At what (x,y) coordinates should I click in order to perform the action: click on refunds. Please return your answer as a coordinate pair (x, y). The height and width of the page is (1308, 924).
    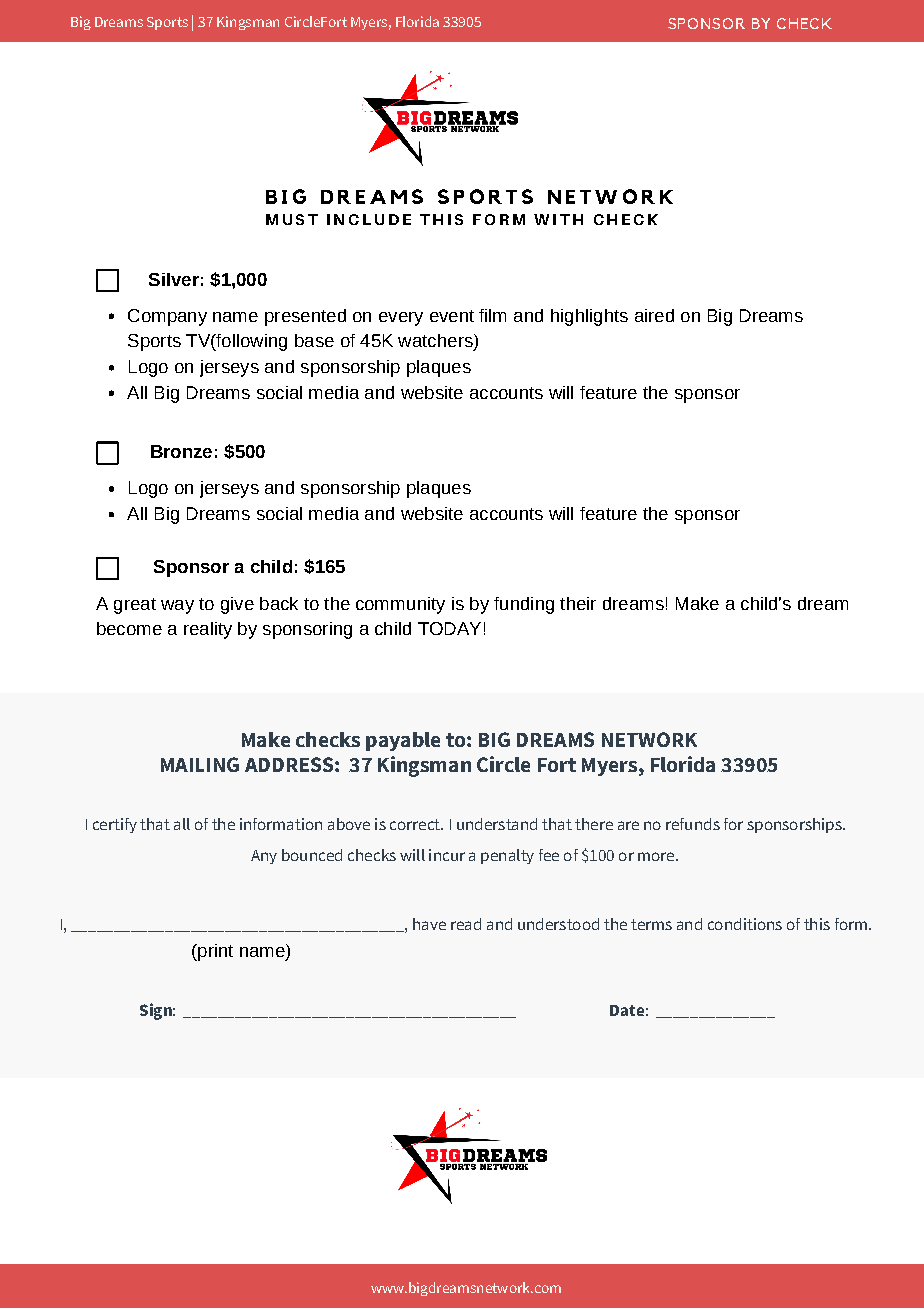
    Looking at the image, I should click on (693, 824).
